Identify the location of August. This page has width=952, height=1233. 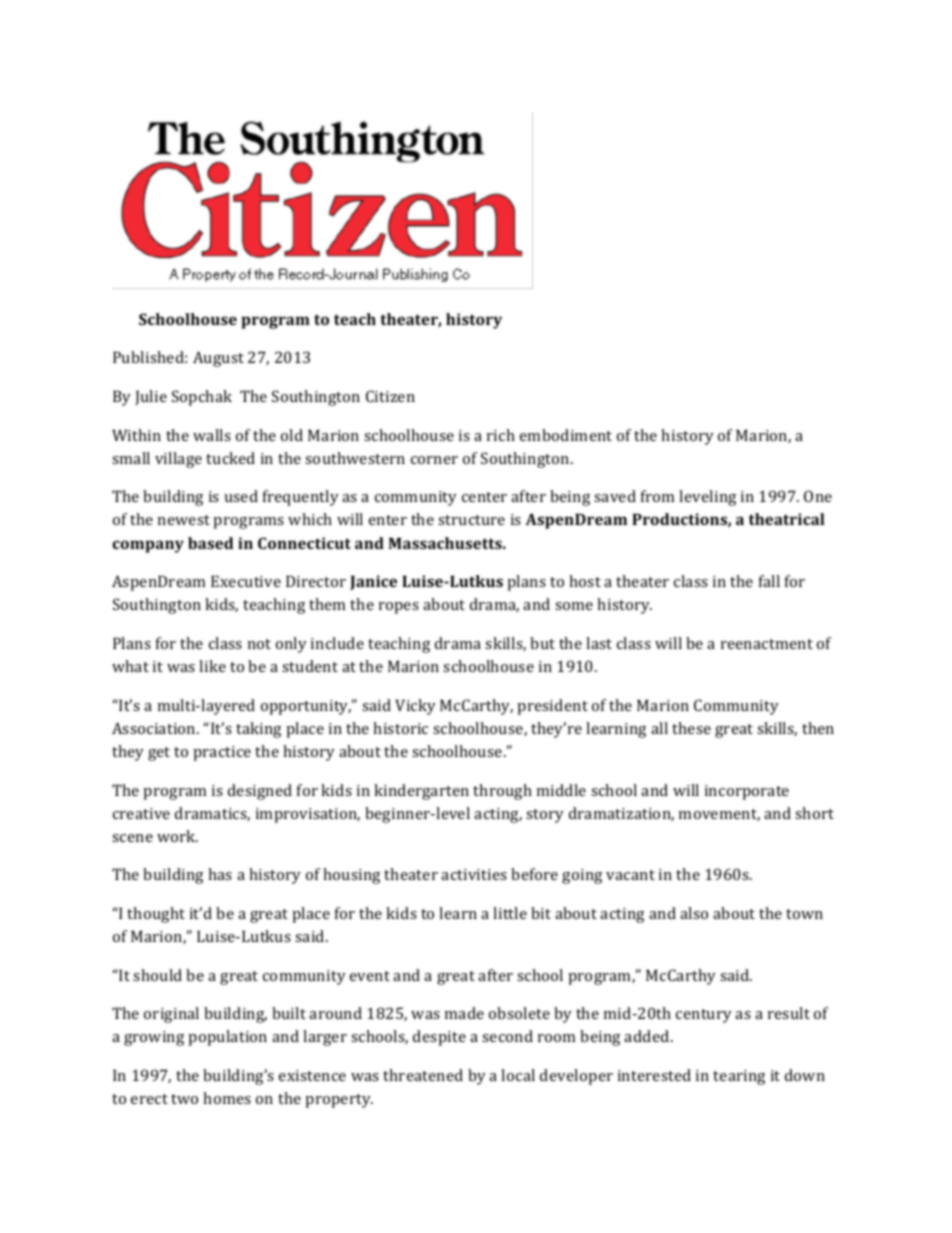
(218, 359).
